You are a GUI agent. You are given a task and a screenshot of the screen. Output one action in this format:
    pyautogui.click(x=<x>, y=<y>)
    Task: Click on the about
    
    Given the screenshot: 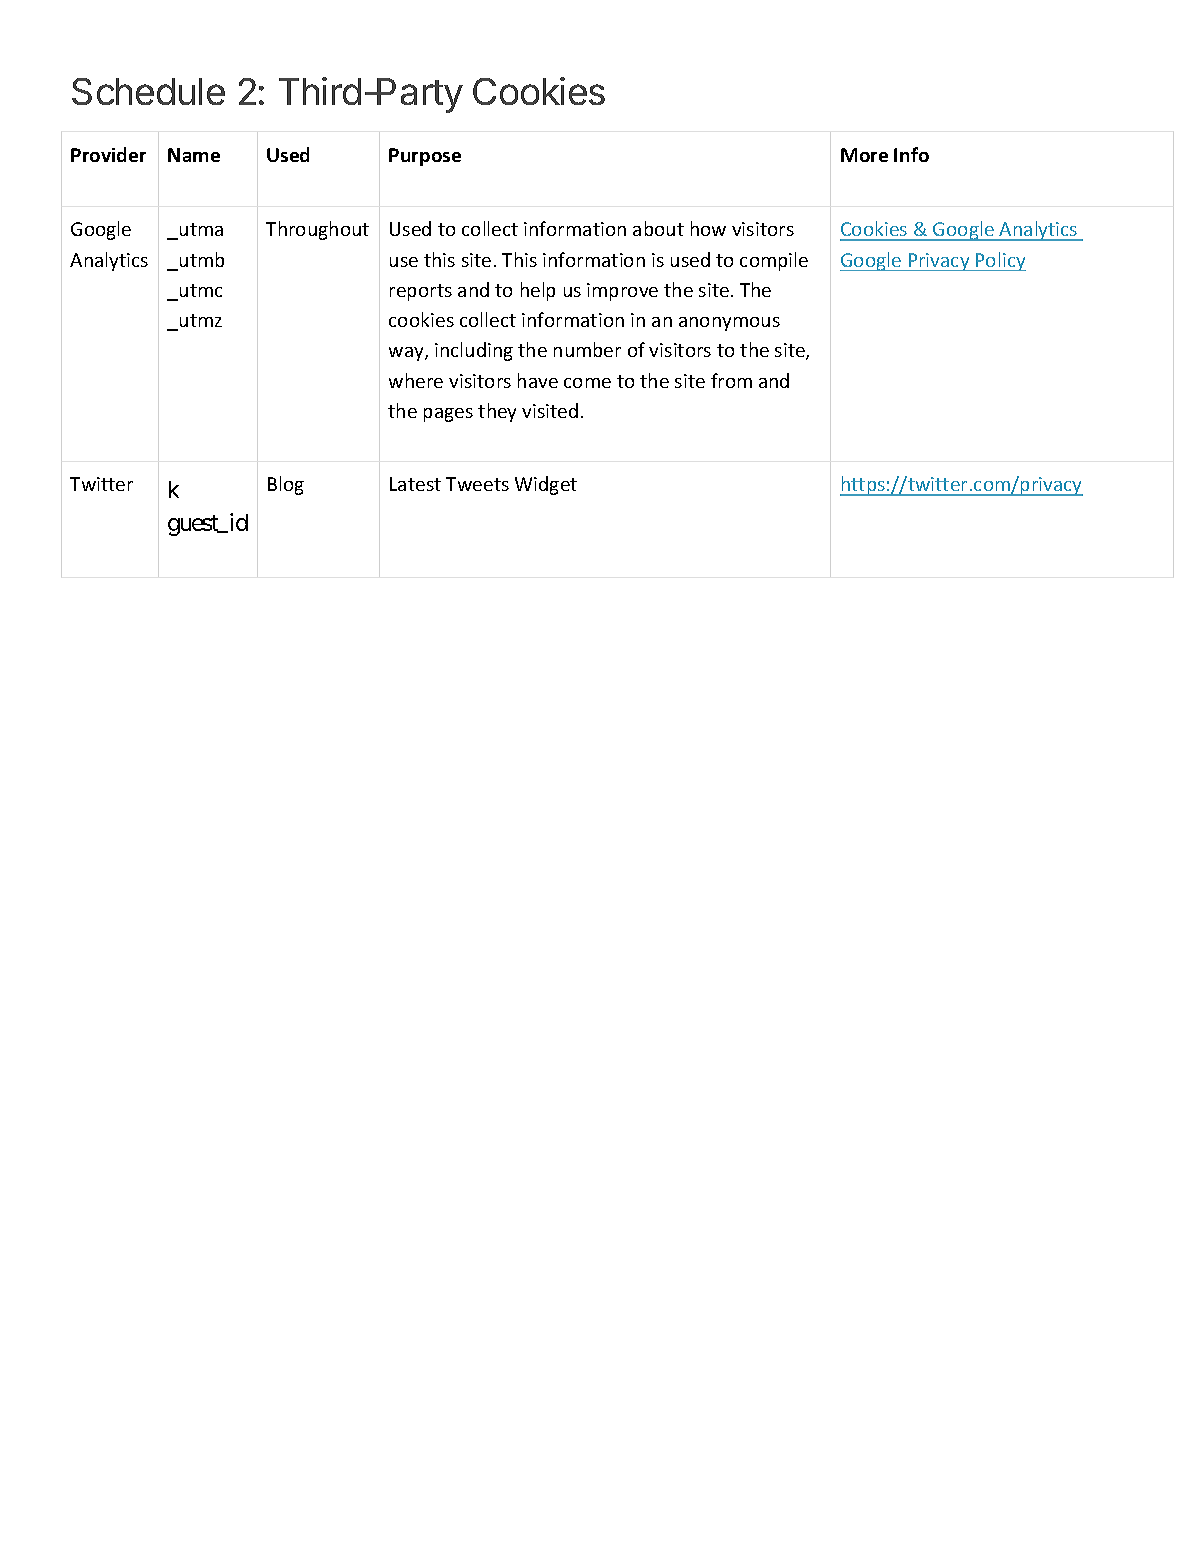 What is the action you would take?
    pyautogui.click(x=658, y=228)
